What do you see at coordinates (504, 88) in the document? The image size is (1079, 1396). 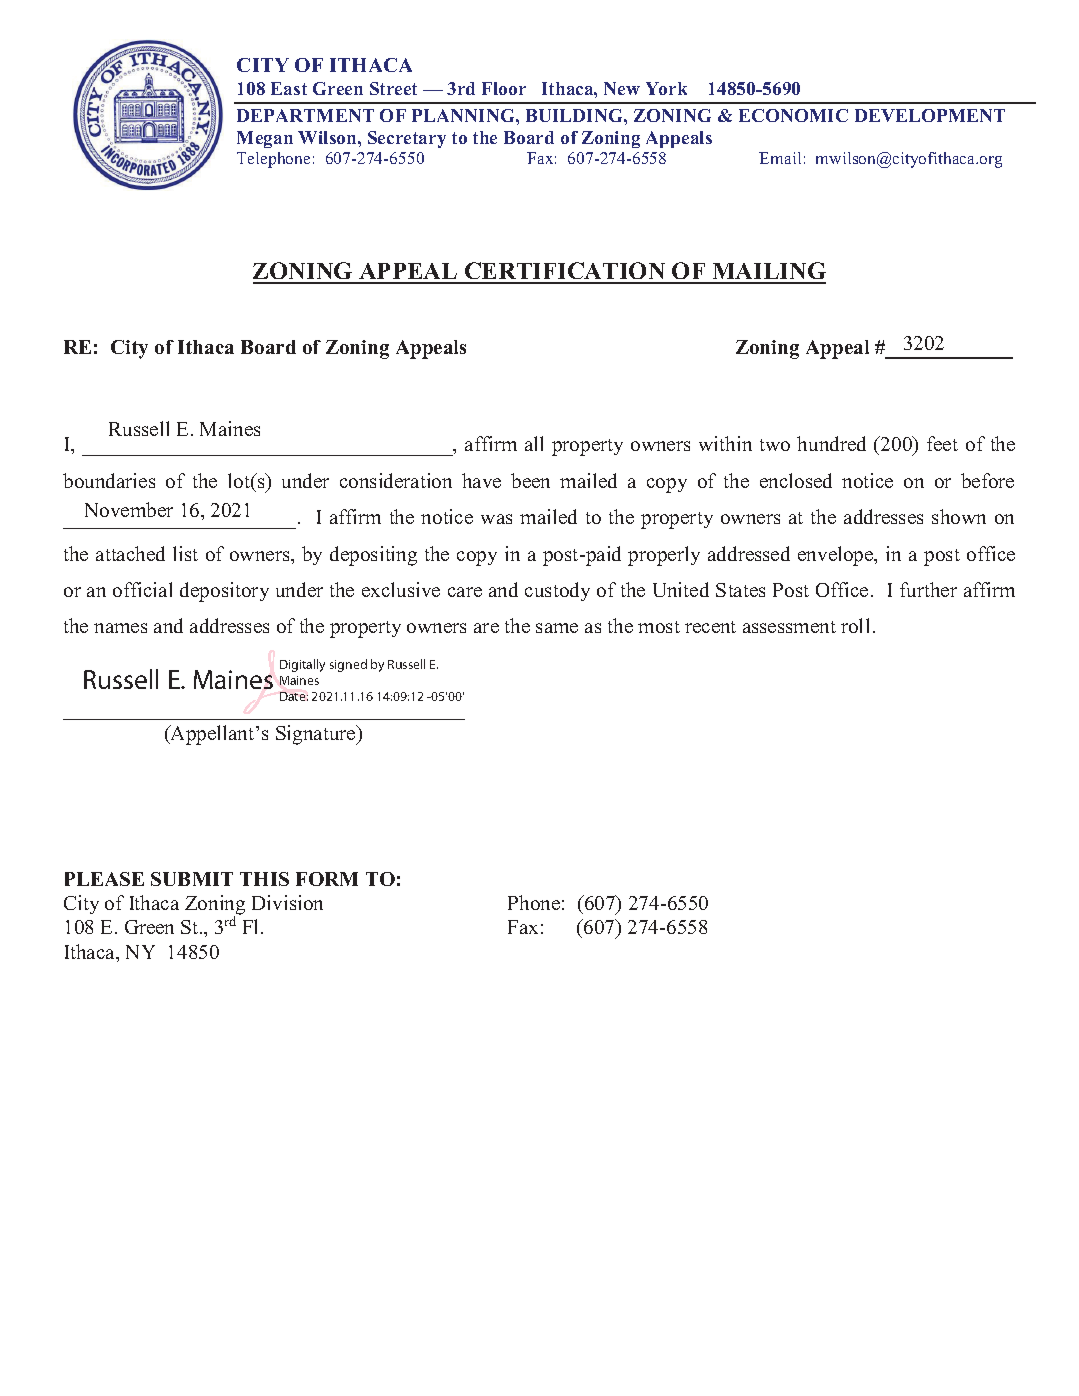 I see `Floor` at bounding box center [504, 88].
